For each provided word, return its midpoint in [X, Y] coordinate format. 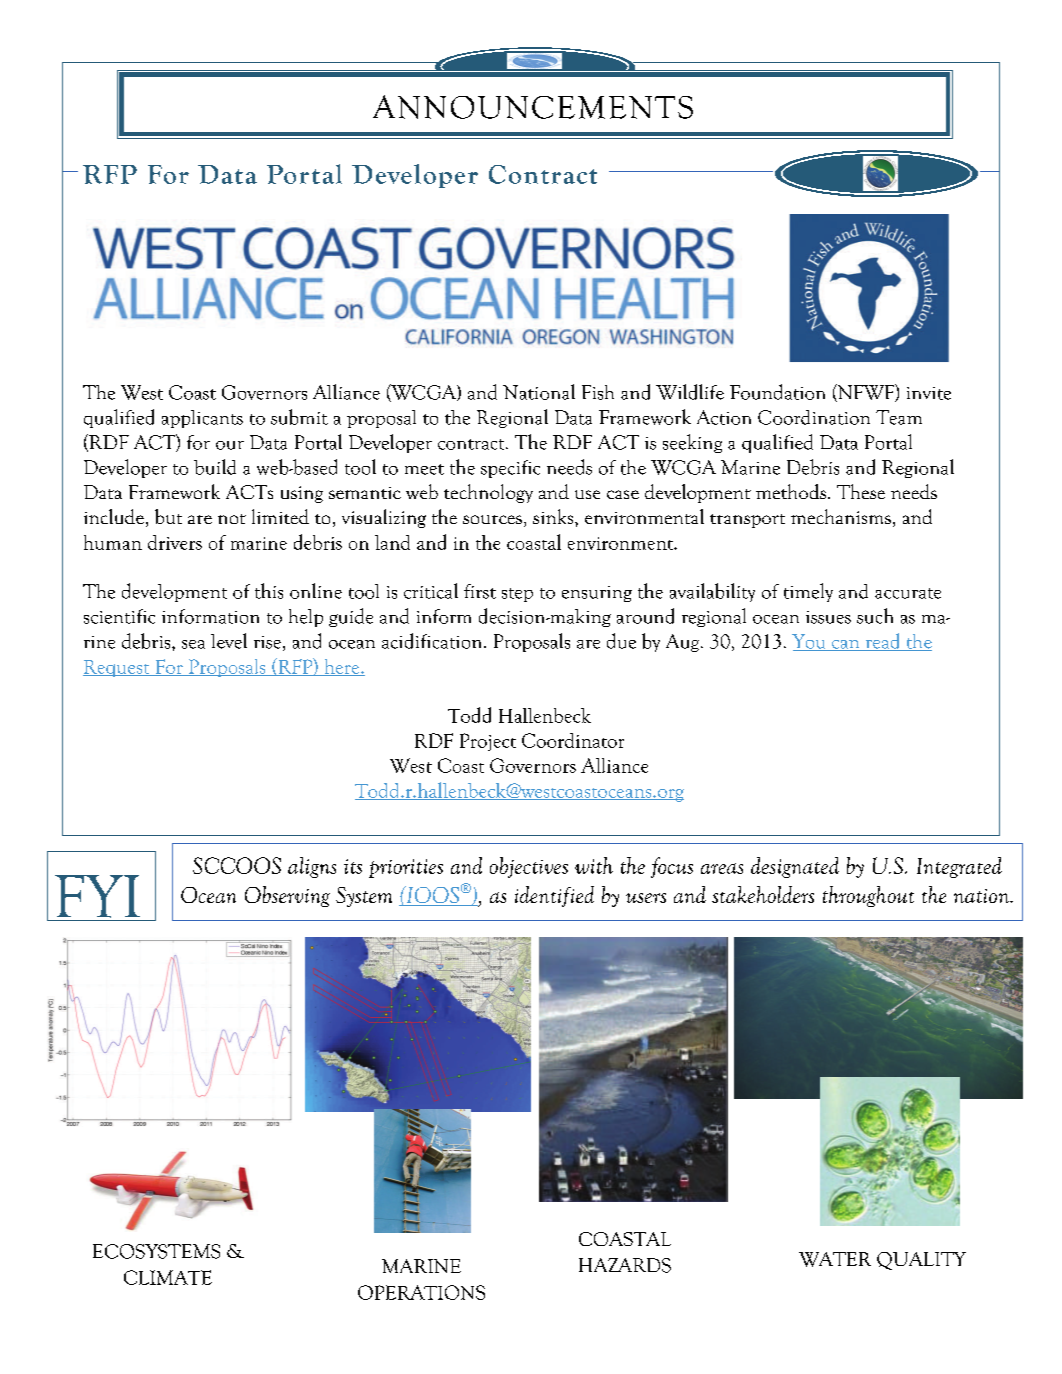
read [883, 642]
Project [488, 742]
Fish [598, 392]
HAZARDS [625, 1265]
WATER [835, 1259]
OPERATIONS [421, 1292]
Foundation [777, 392]
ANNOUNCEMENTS [533, 107]
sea [193, 644]
